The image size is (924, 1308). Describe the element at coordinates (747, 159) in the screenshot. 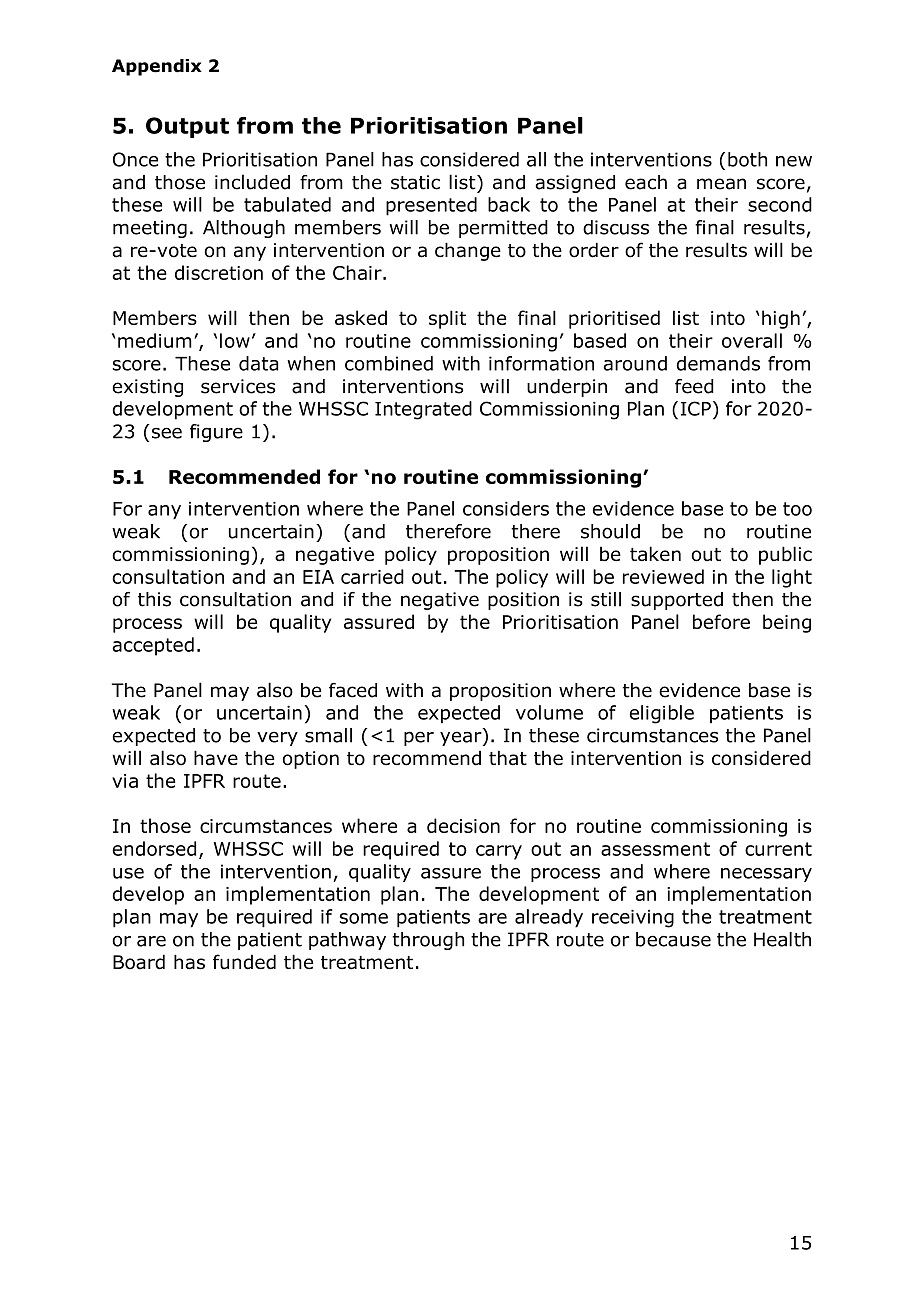

I see `both` at that location.
